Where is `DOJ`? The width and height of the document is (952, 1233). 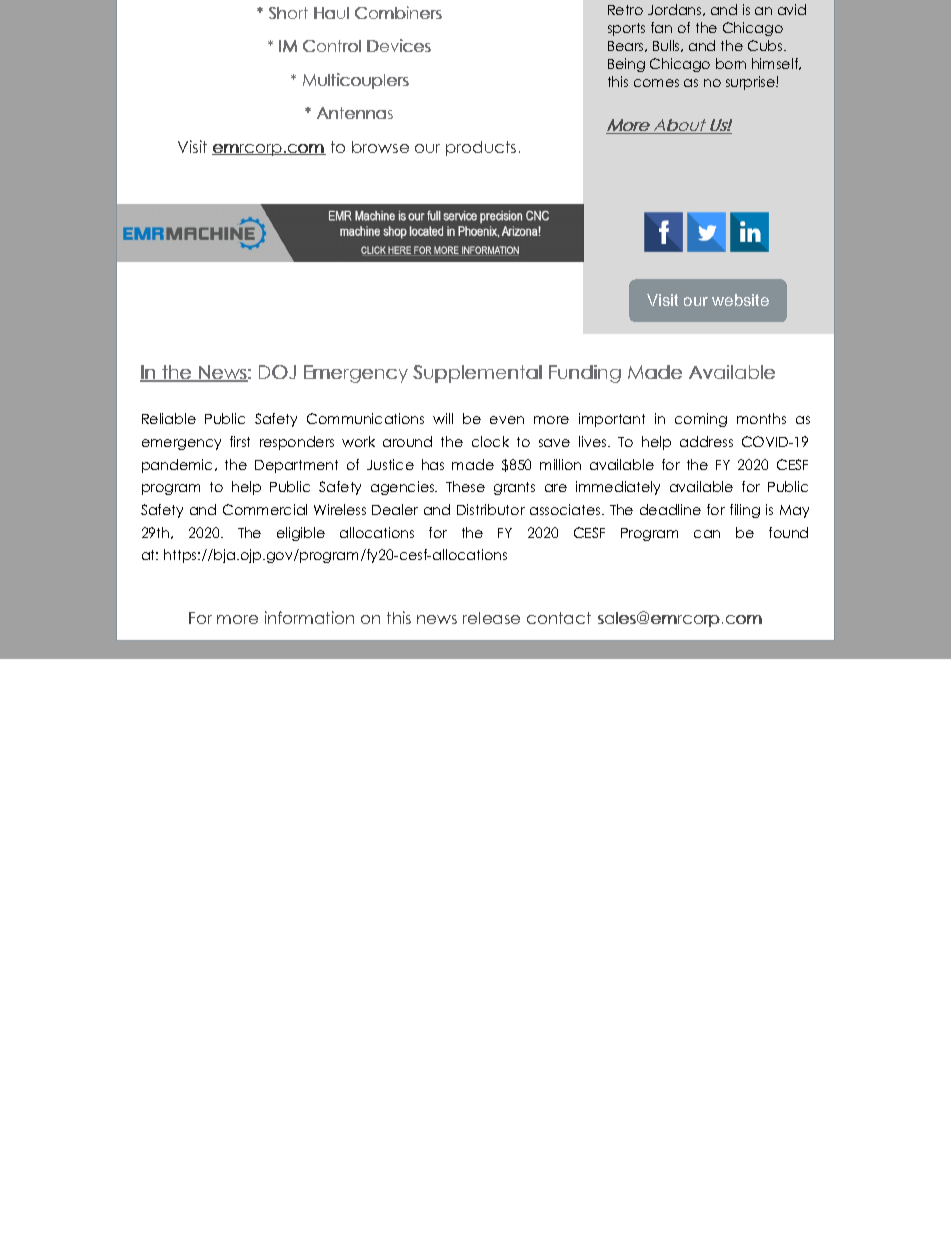 DOJ is located at coordinates (277, 372).
